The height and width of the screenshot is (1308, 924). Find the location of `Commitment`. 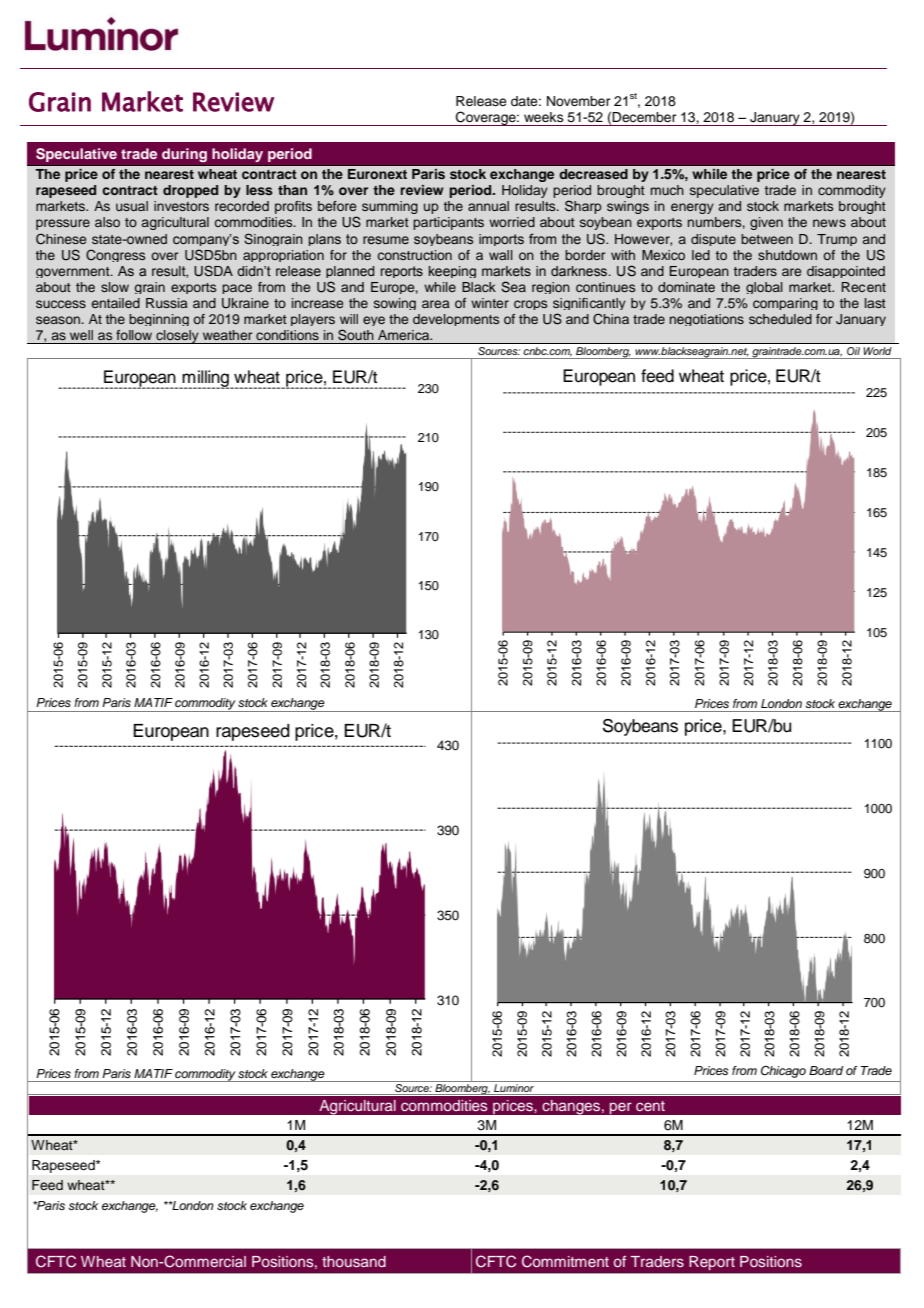

Commitment is located at coordinates (565, 1261).
